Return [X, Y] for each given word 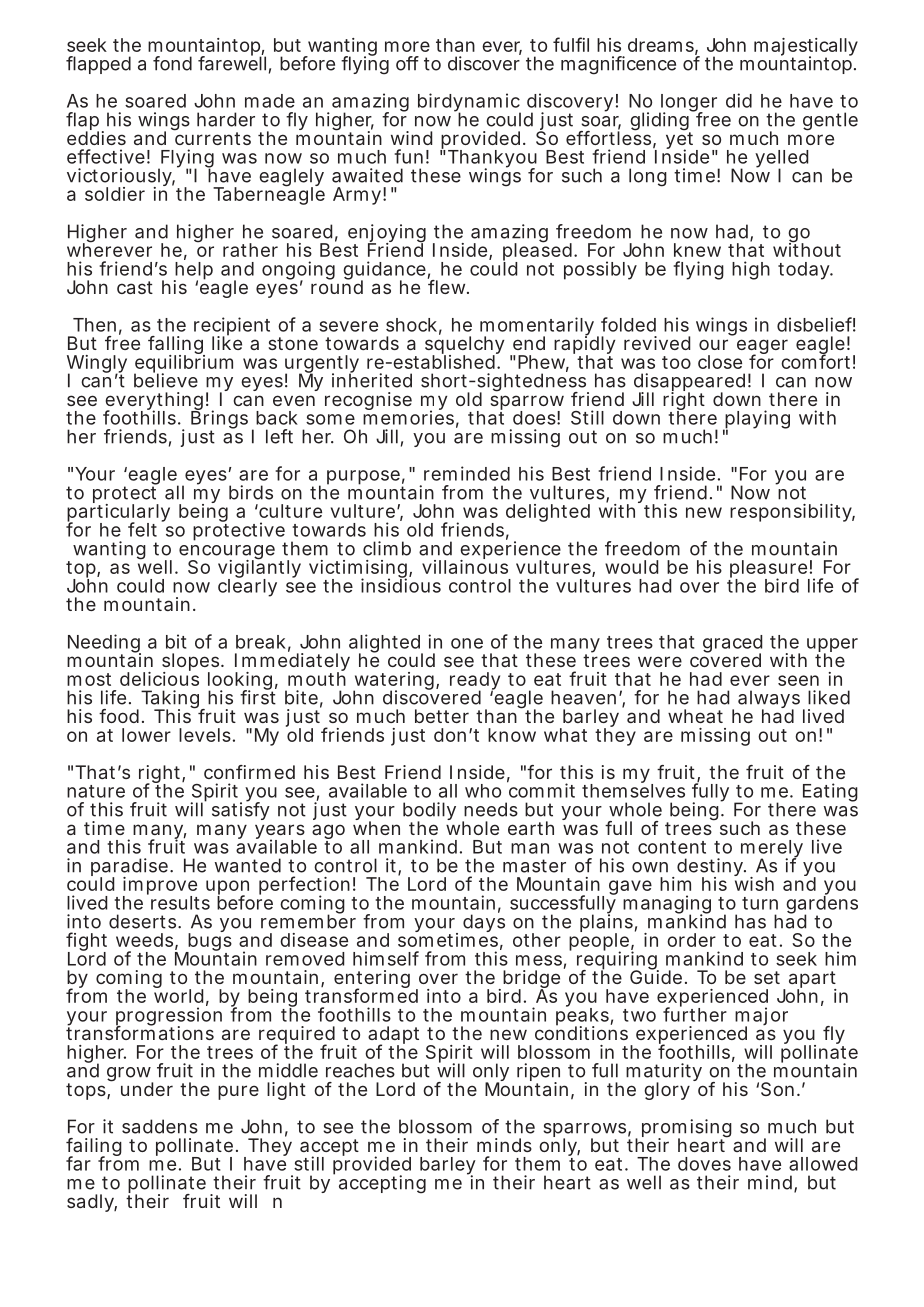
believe [166, 379]
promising [687, 1130]
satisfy [241, 810]
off [407, 63]
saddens [160, 1126]
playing [756, 421]
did [739, 100]
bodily [429, 813]
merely [772, 850]
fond [172, 63]
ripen [538, 1073]
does [534, 418]
